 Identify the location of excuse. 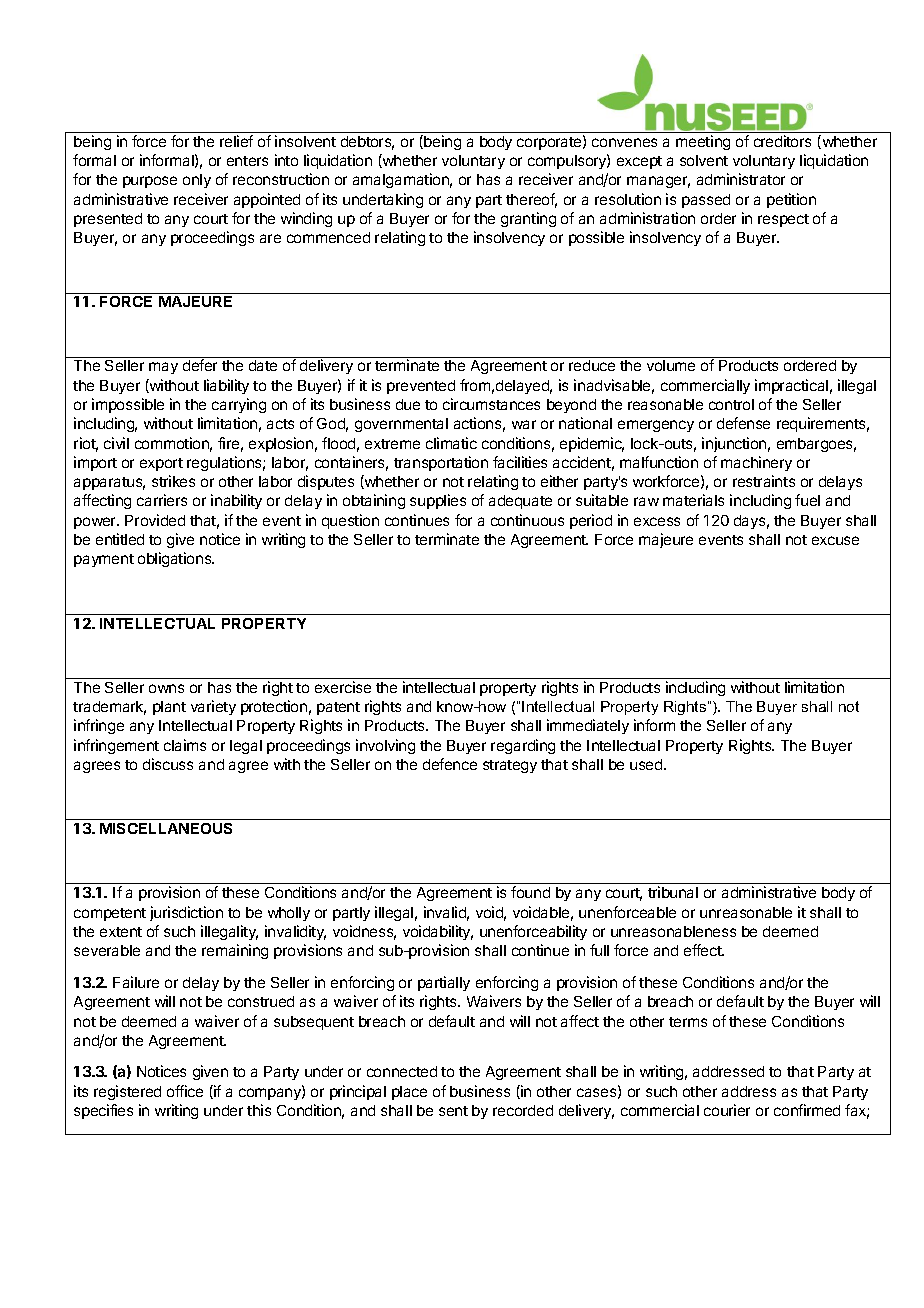
(835, 540).
